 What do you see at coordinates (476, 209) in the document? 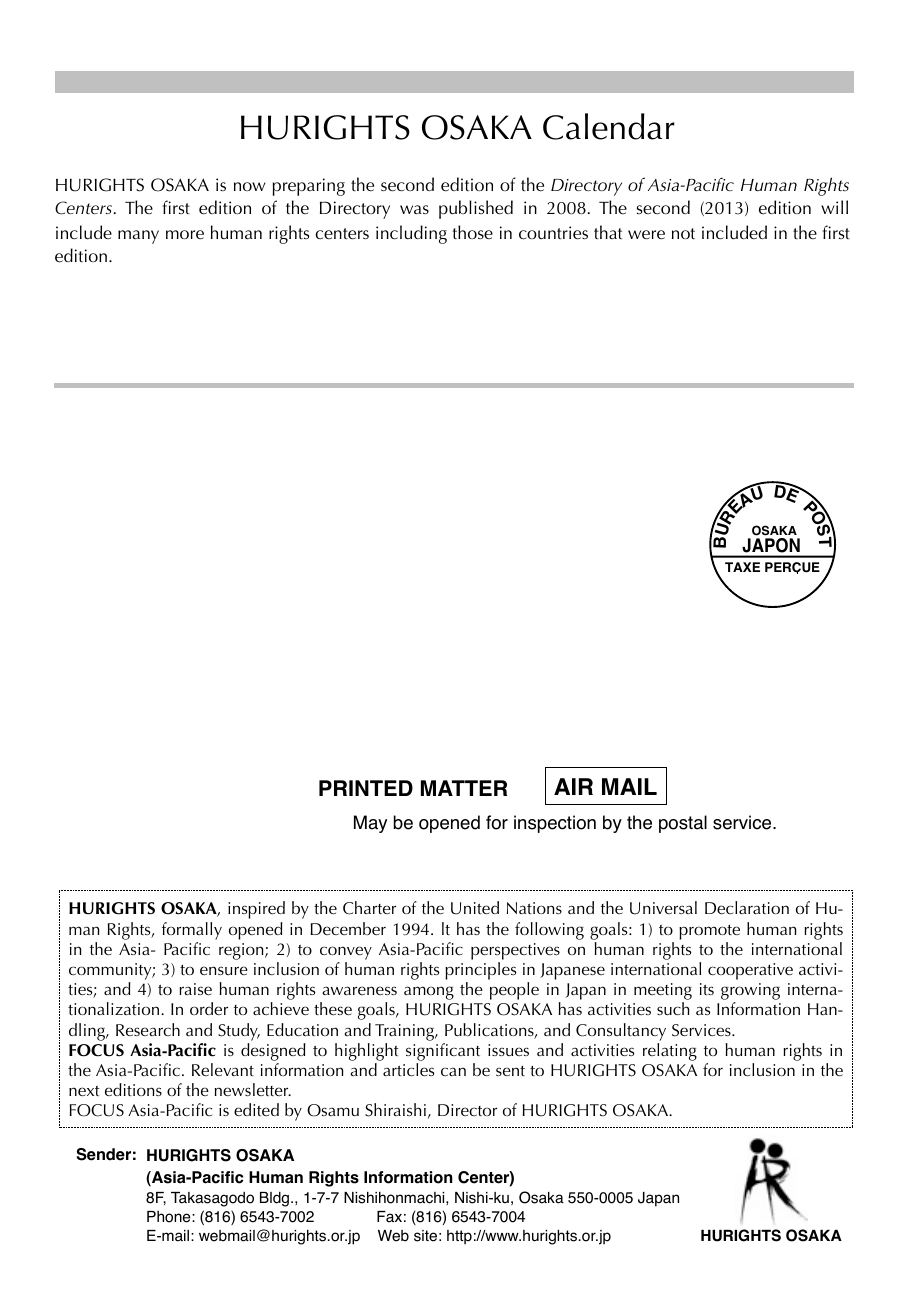
I see `published` at bounding box center [476, 209].
